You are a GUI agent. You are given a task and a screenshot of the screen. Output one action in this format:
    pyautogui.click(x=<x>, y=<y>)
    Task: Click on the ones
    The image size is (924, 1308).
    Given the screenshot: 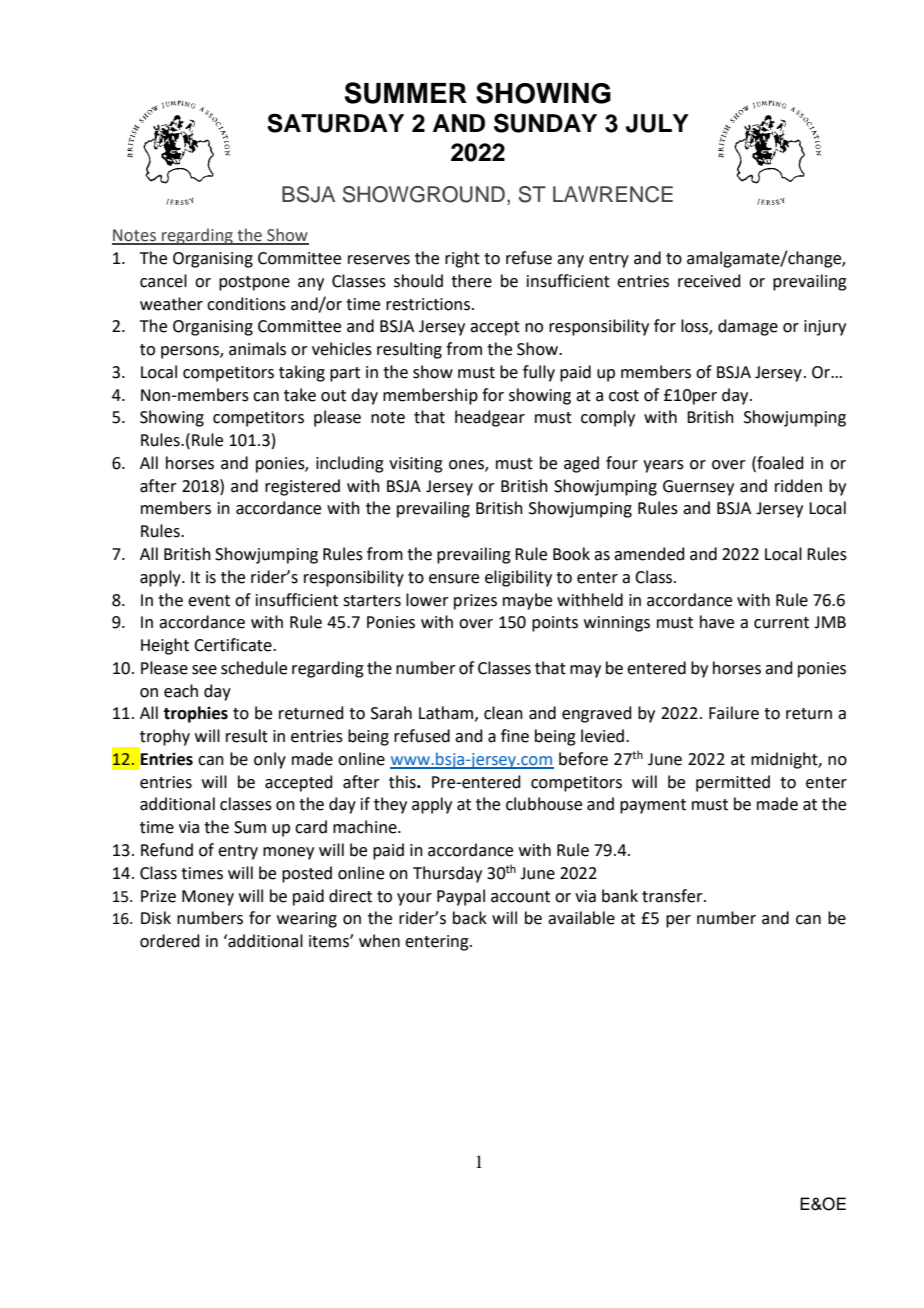 What is the action you would take?
    pyautogui.click(x=467, y=466)
